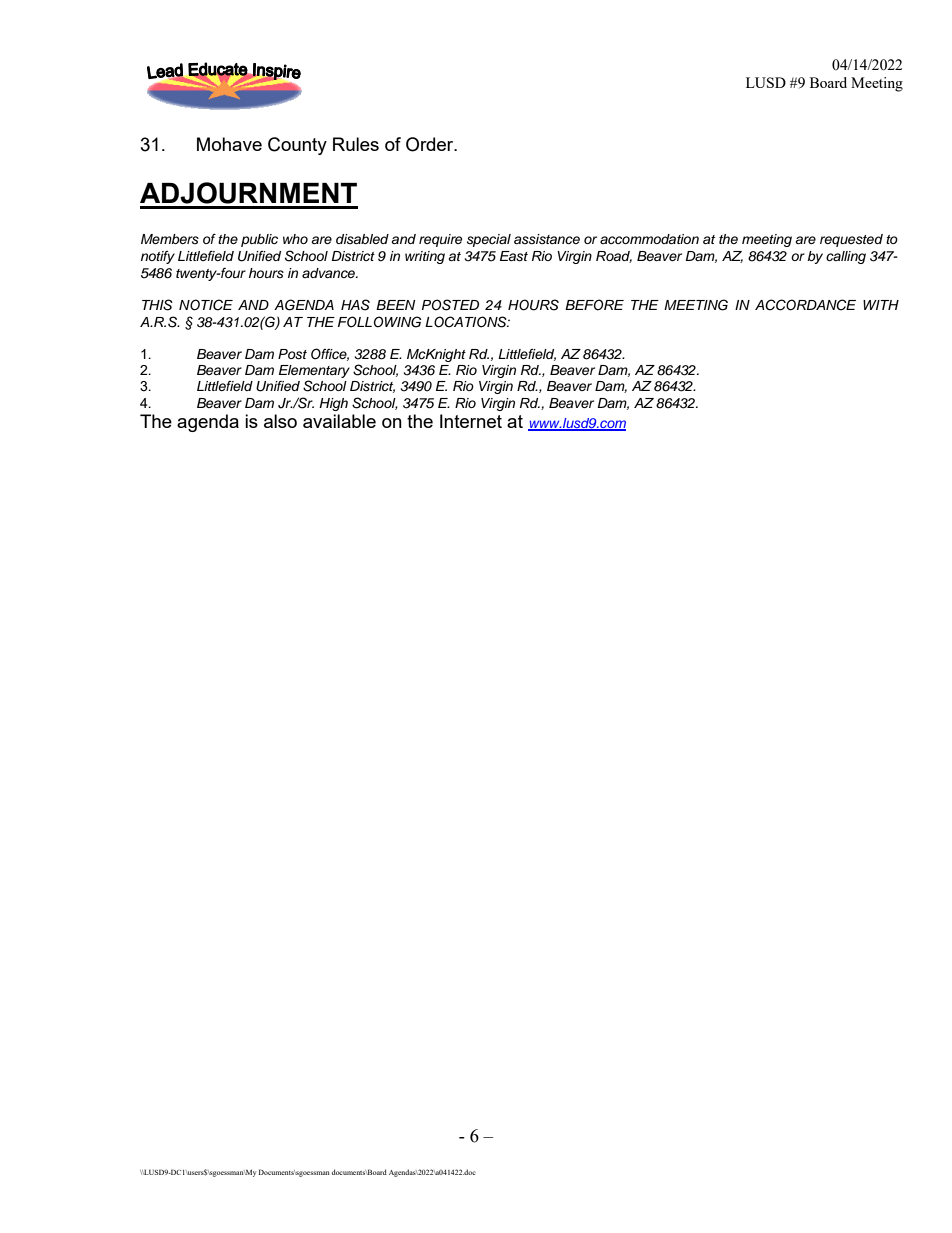  What do you see at coordinates (297, 146) in the screenshot?
I see `County` at bounding box center [297, 146].
